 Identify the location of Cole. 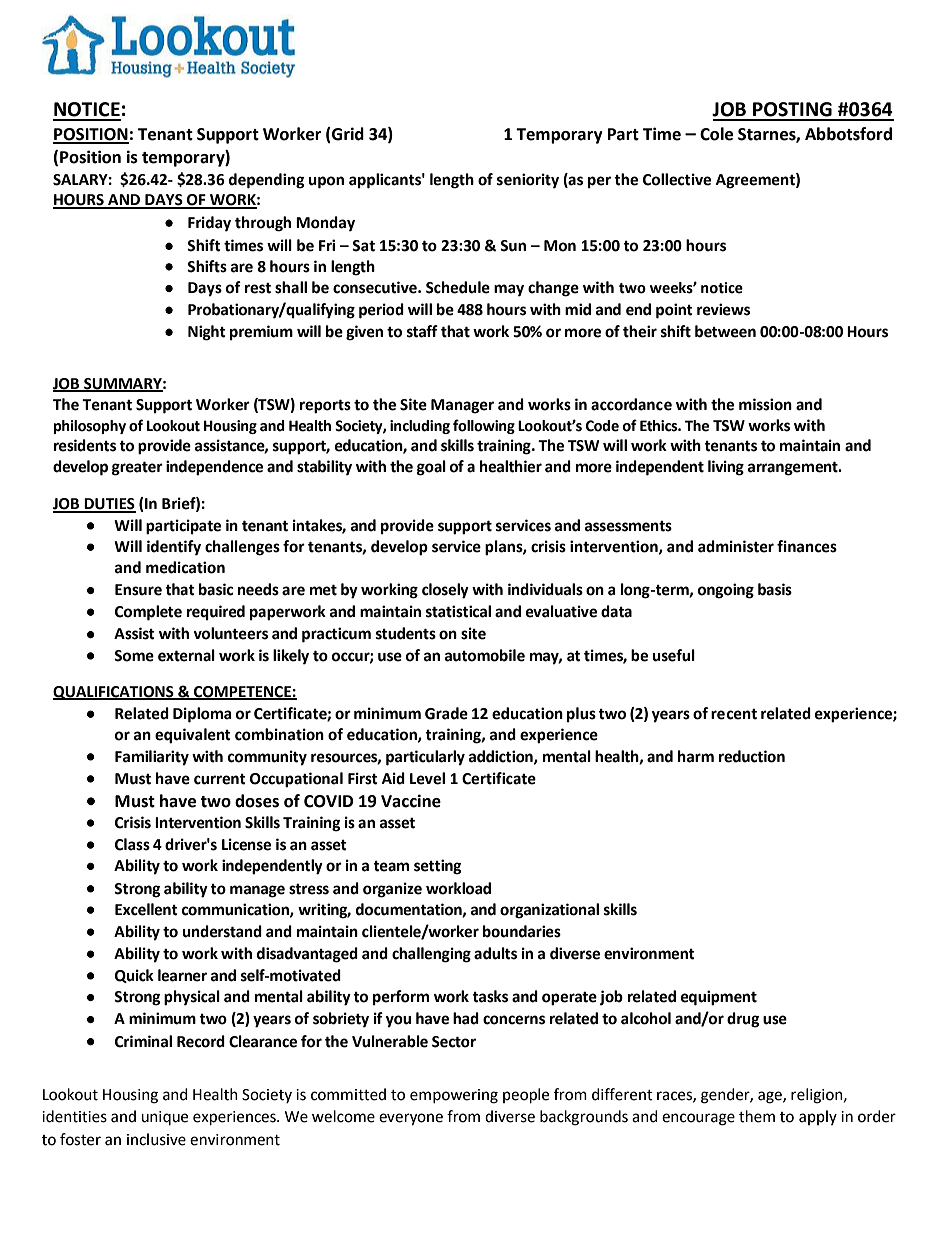
(716, 134).
